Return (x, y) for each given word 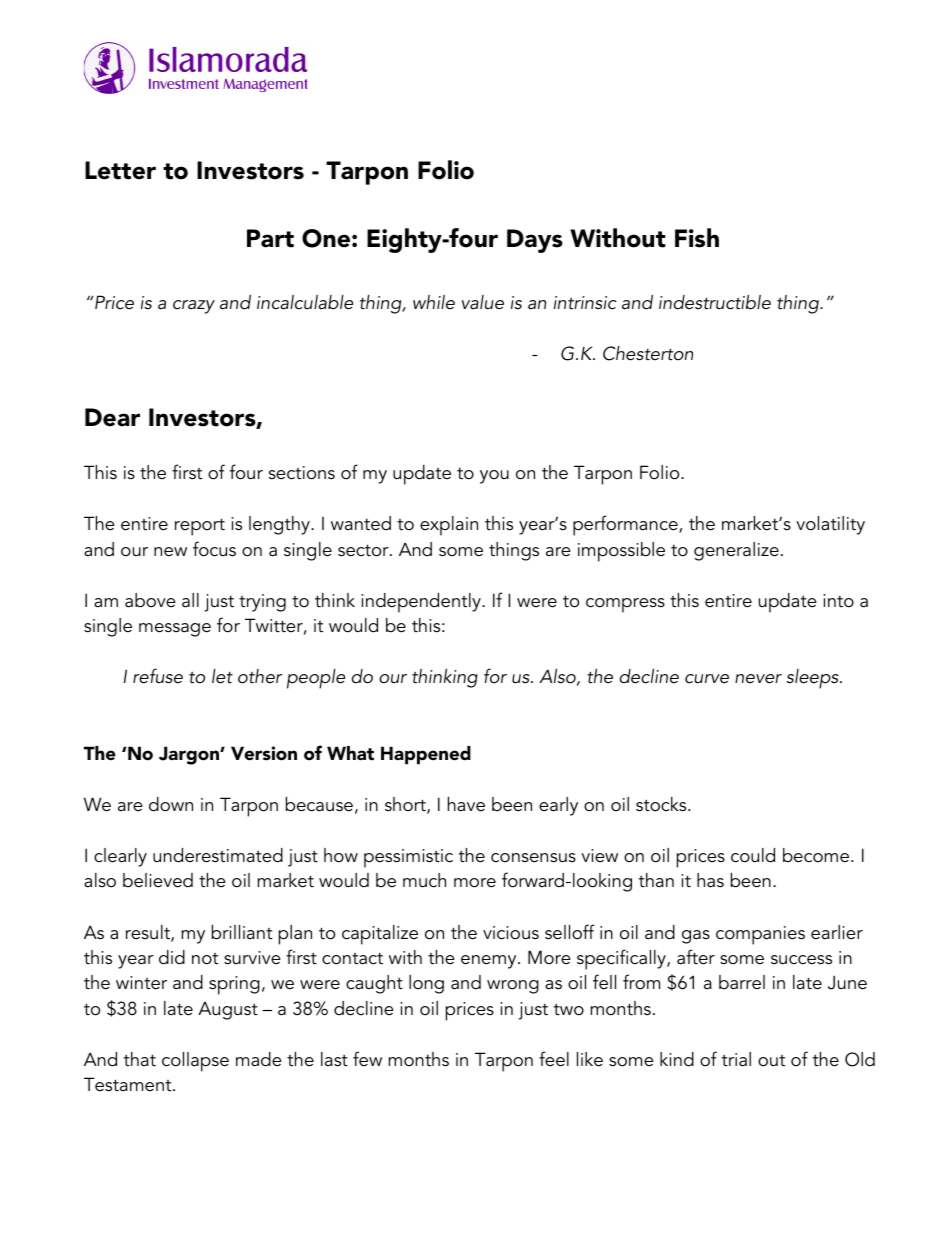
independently (422, 603)
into (838, 601)
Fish (697, 238)
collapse (195, 1062)
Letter (120, 170)
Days (535, 241)
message (175, 630)
